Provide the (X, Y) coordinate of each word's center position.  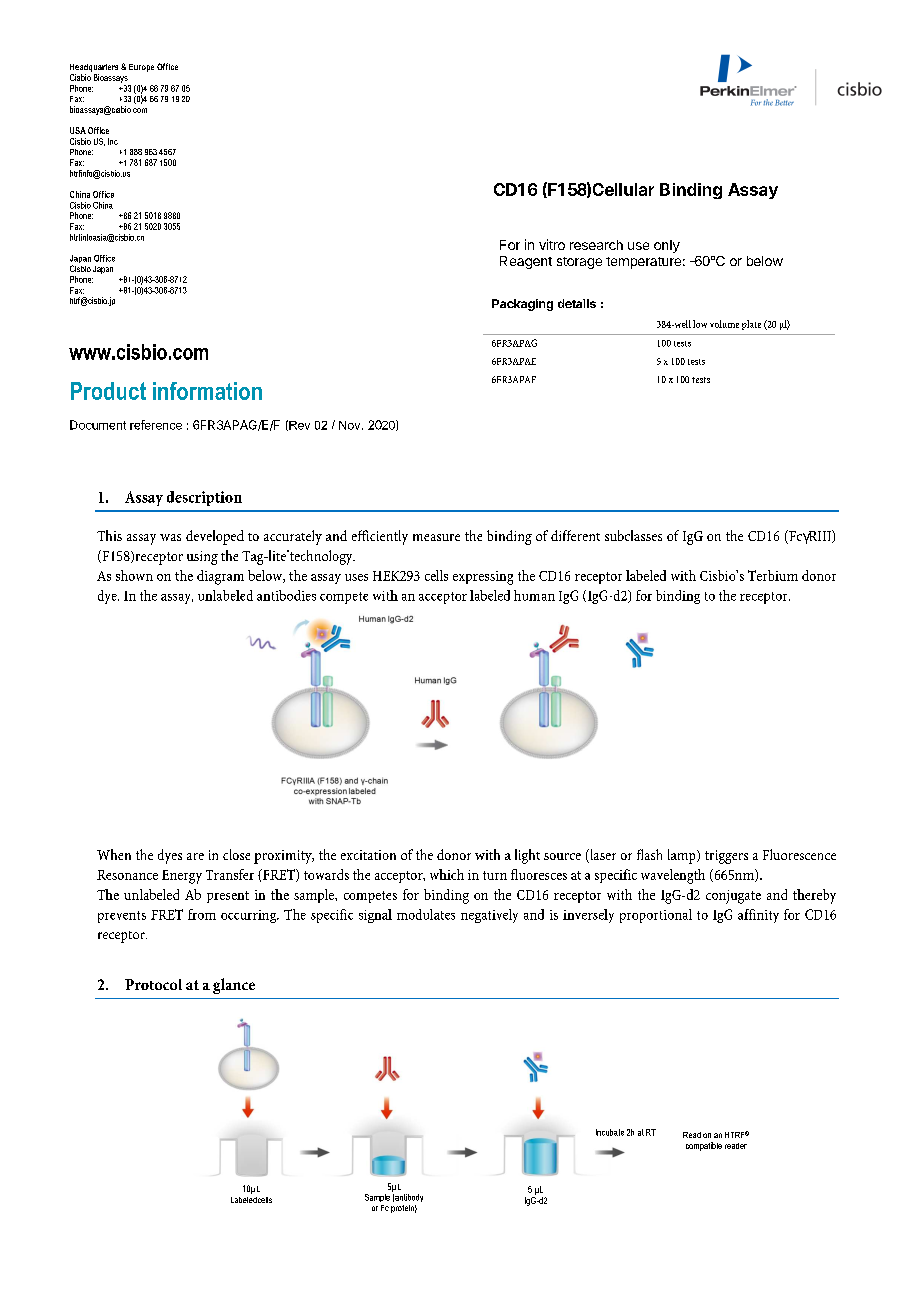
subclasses (633, 535)
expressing (483, 578)
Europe (141, 68)
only (667, 246)
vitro (552, 244)
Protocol (153, 984)
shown (134, 575)
